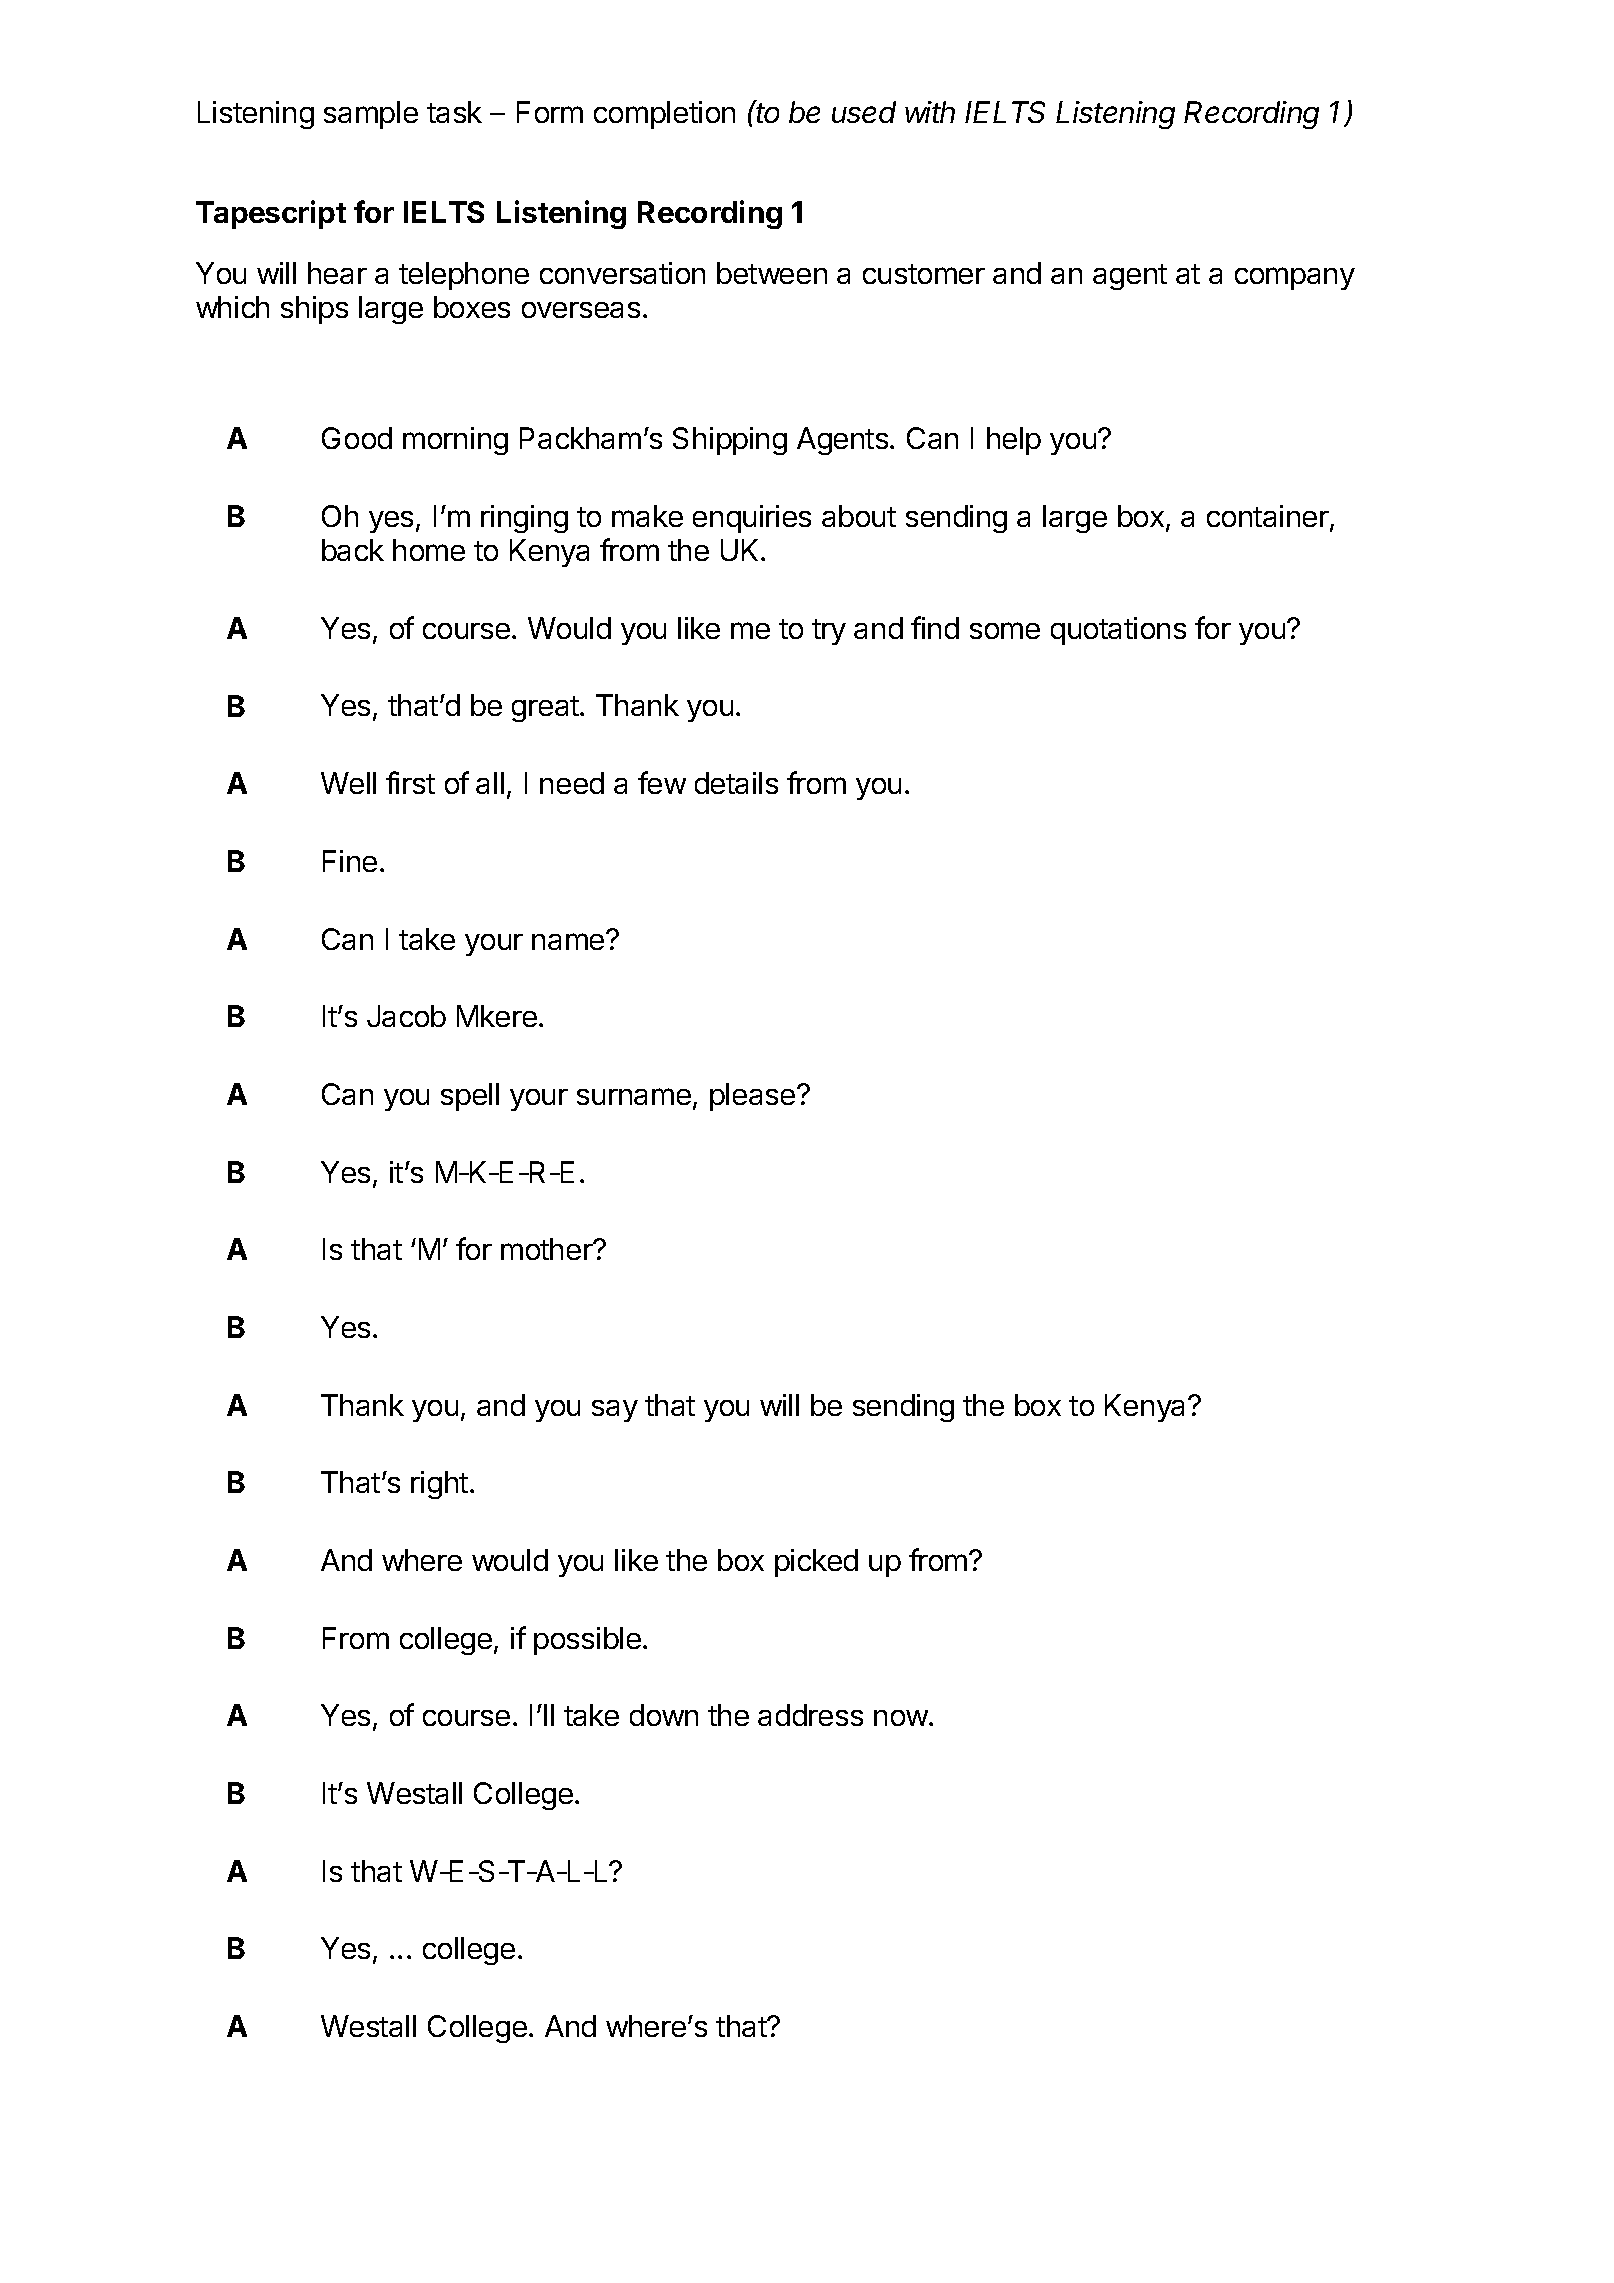  I want to click on try, so click(829, 632).
